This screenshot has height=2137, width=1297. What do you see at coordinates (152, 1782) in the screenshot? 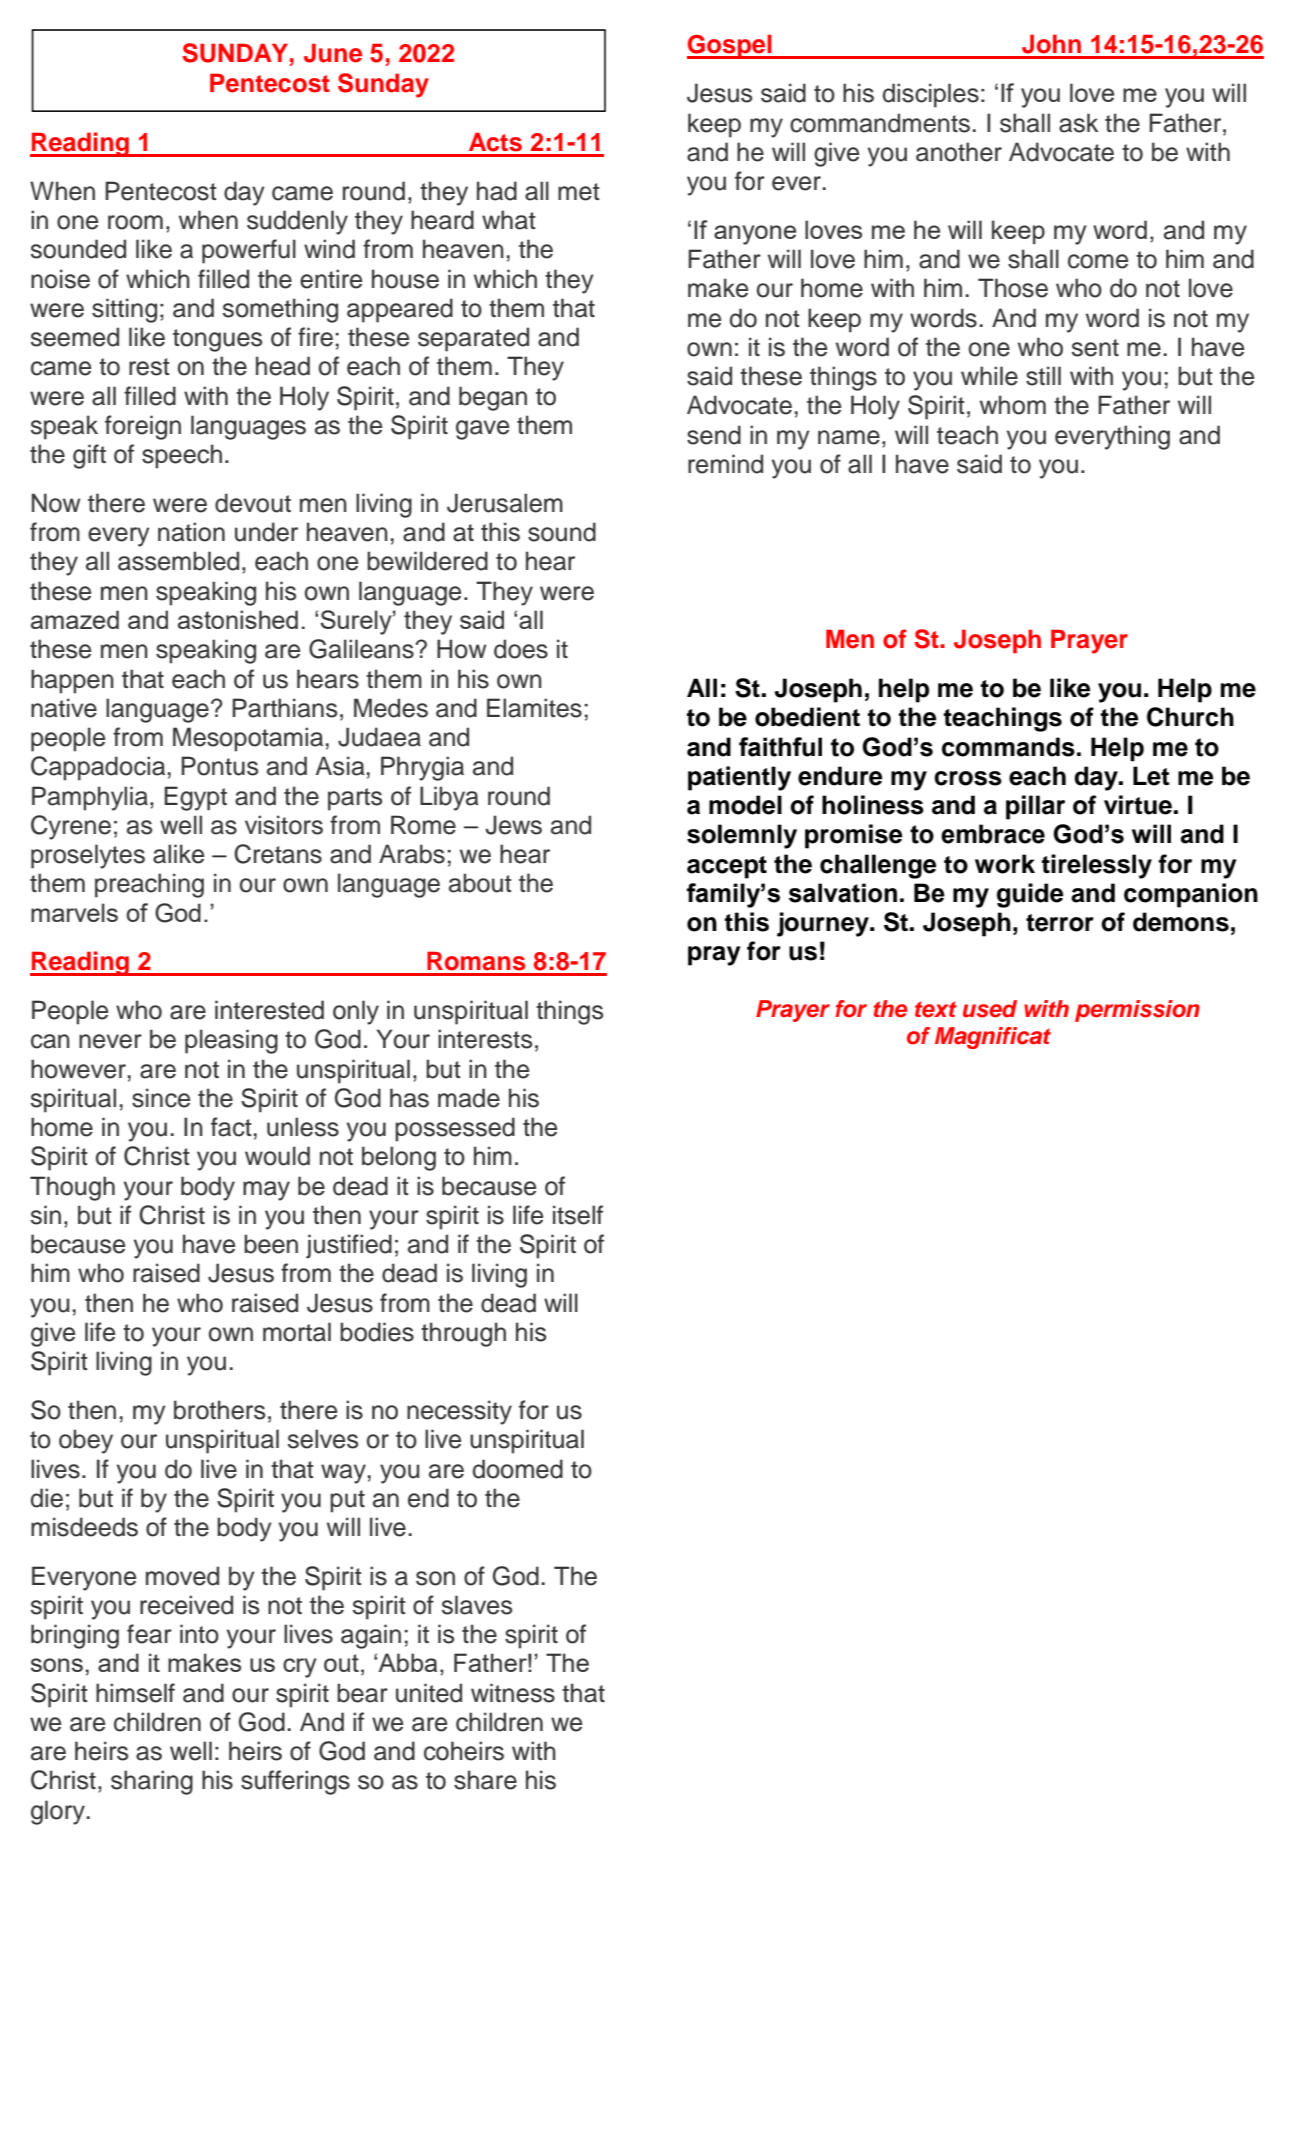
I see `sharing` at bounding box center [152, 1782].
